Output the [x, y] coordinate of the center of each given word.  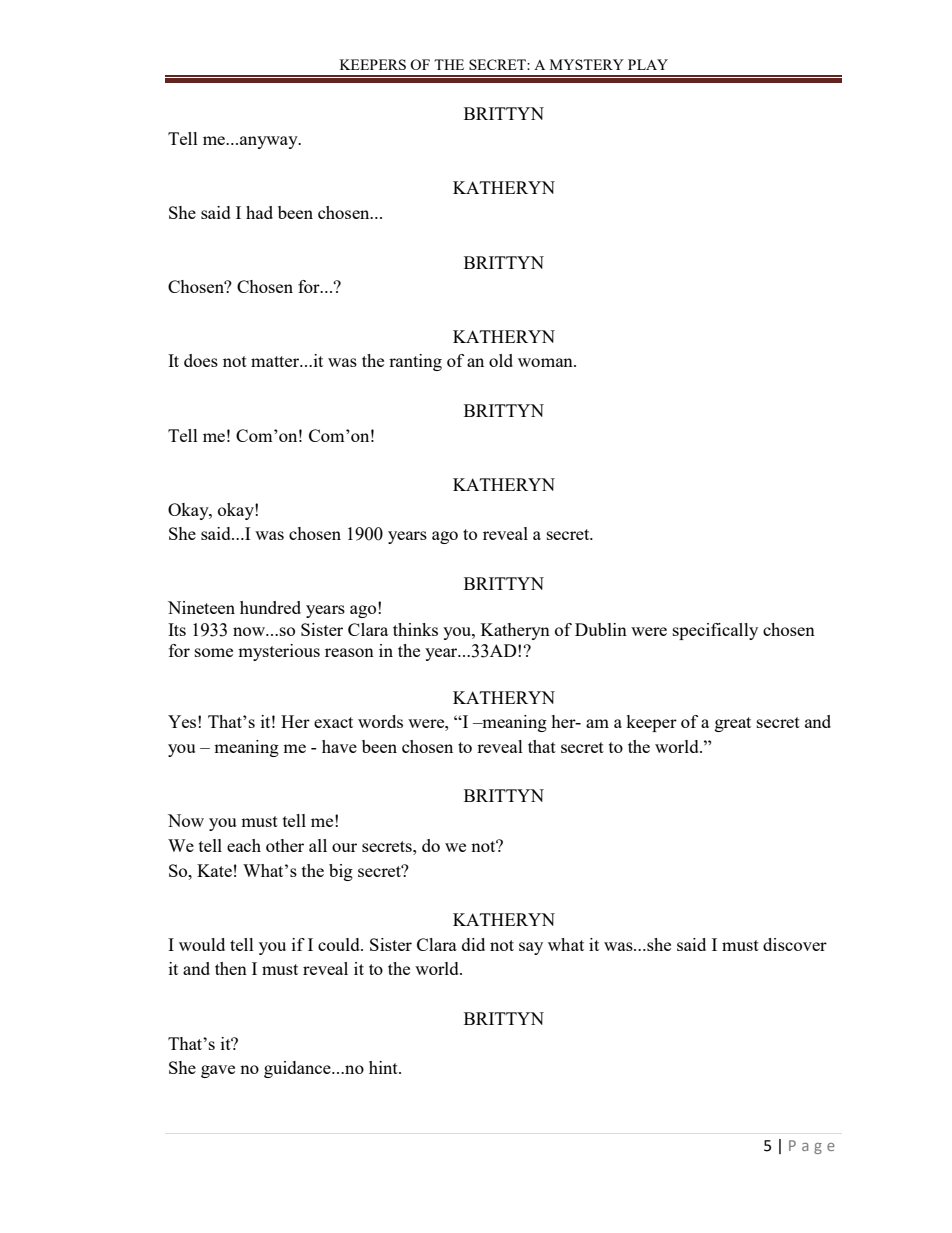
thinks [415, 629]
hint [384, 1067]
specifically [715, 631]
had [259, 212]
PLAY [648, 64]
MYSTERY [587, 64]
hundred [270, 607]
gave [218, 1071]
